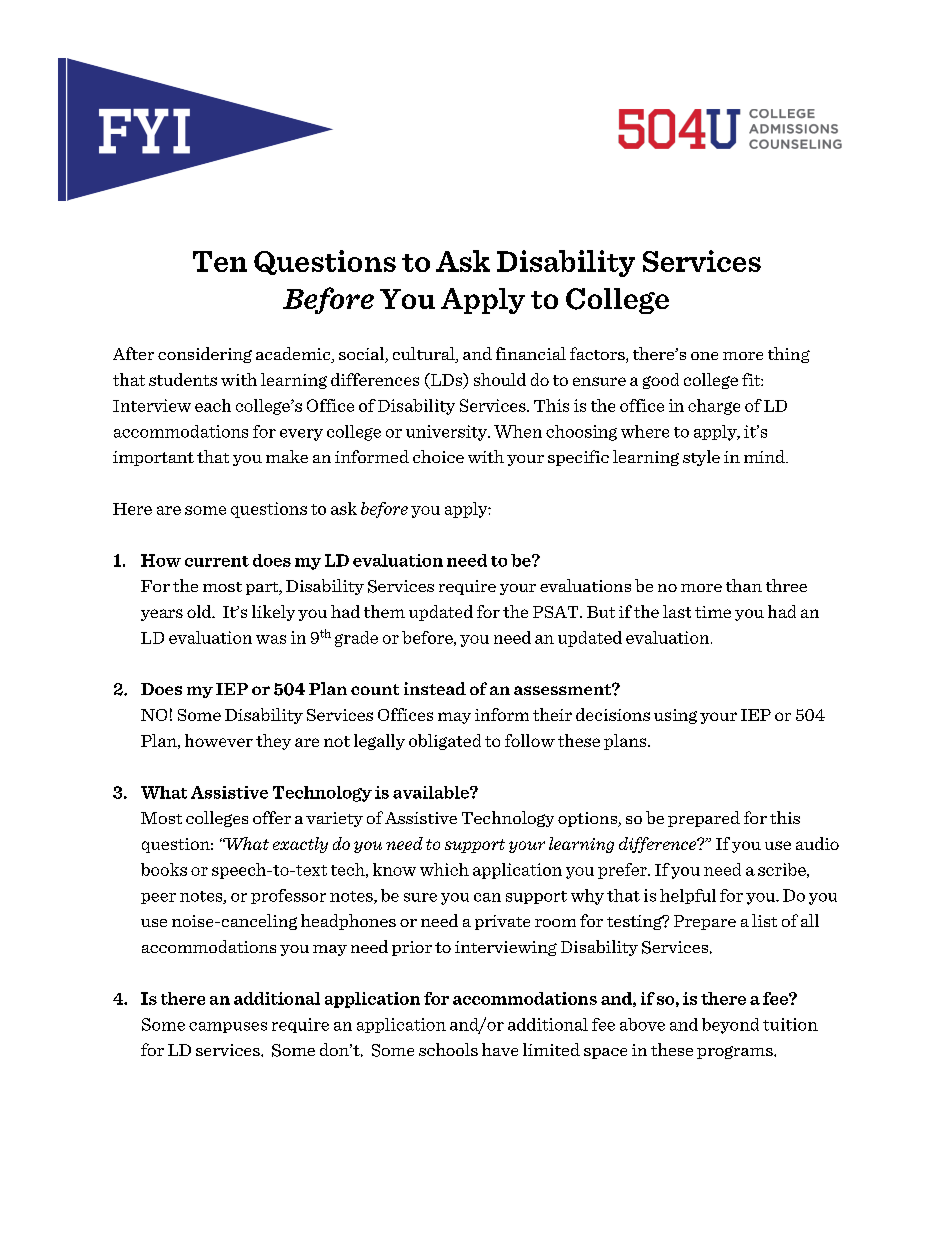 Image resolution: width=952 pixels, height=1233 pixels. I want to click on was, so click(271, 639).
